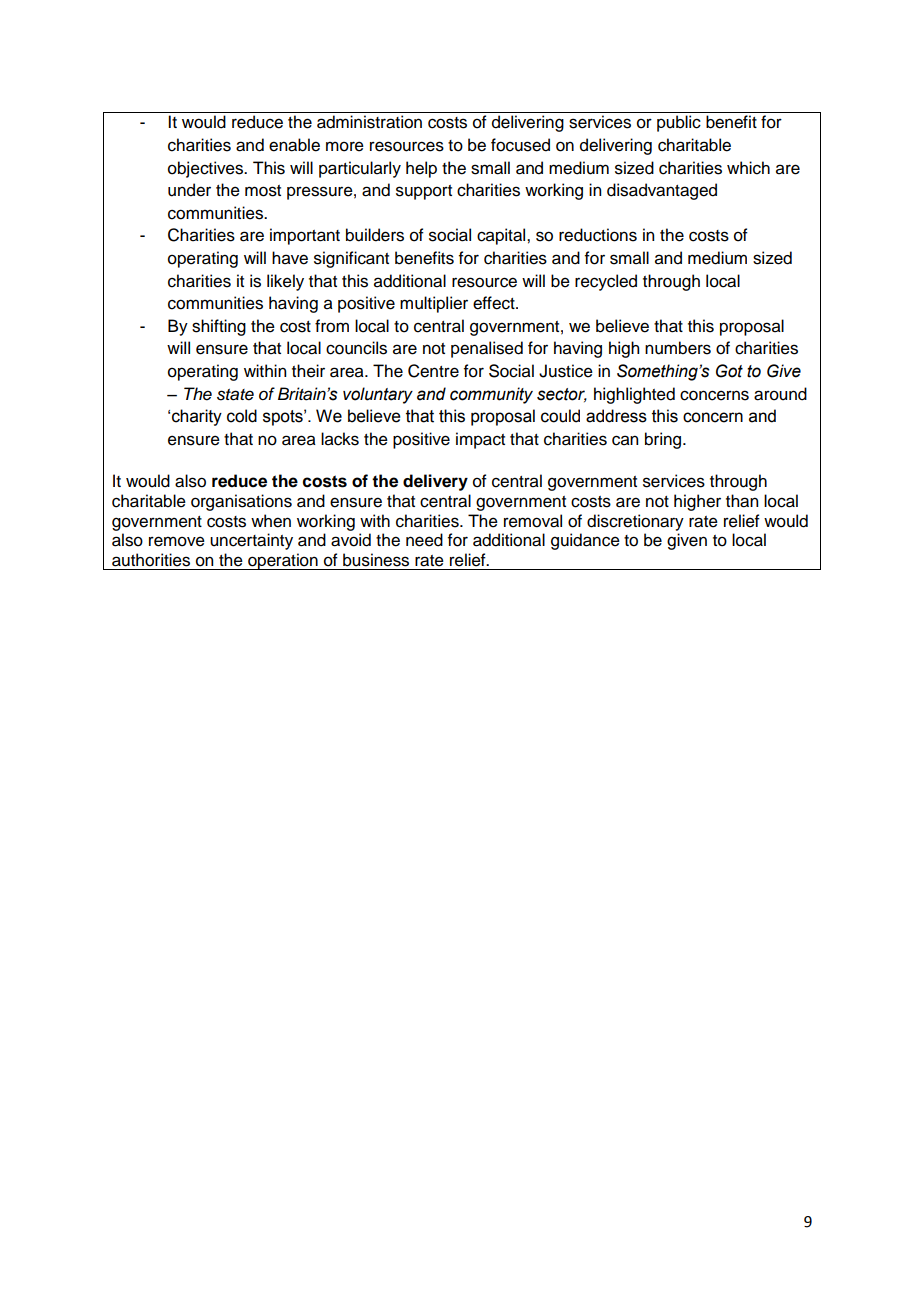  I want to click on need, so click(424, 540).
